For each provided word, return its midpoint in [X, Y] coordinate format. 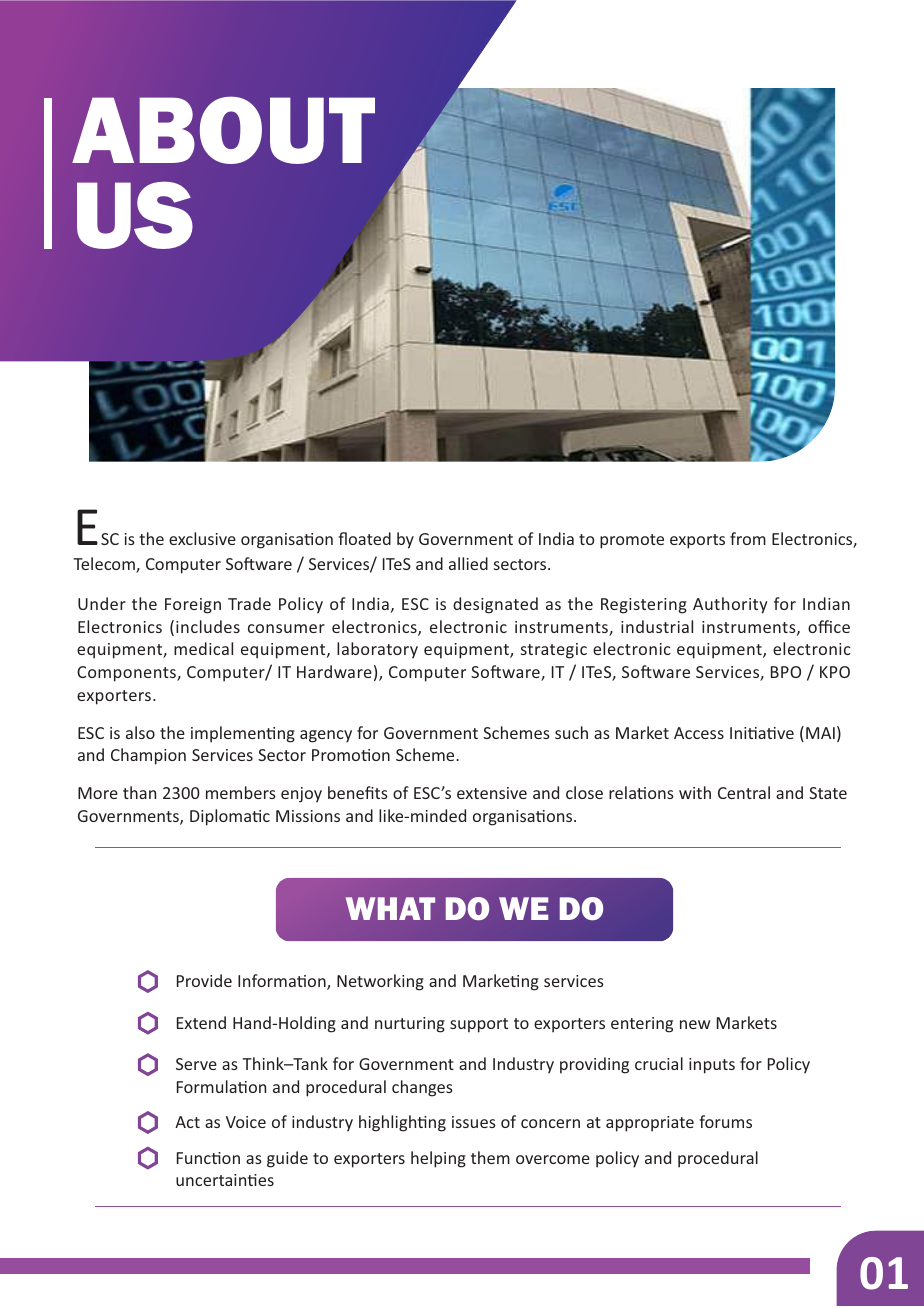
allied [468, 563]
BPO [786, 672]
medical [203, 648]
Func [195, 1158]
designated [495, 605]
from [748, 538]
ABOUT [223, 130]
